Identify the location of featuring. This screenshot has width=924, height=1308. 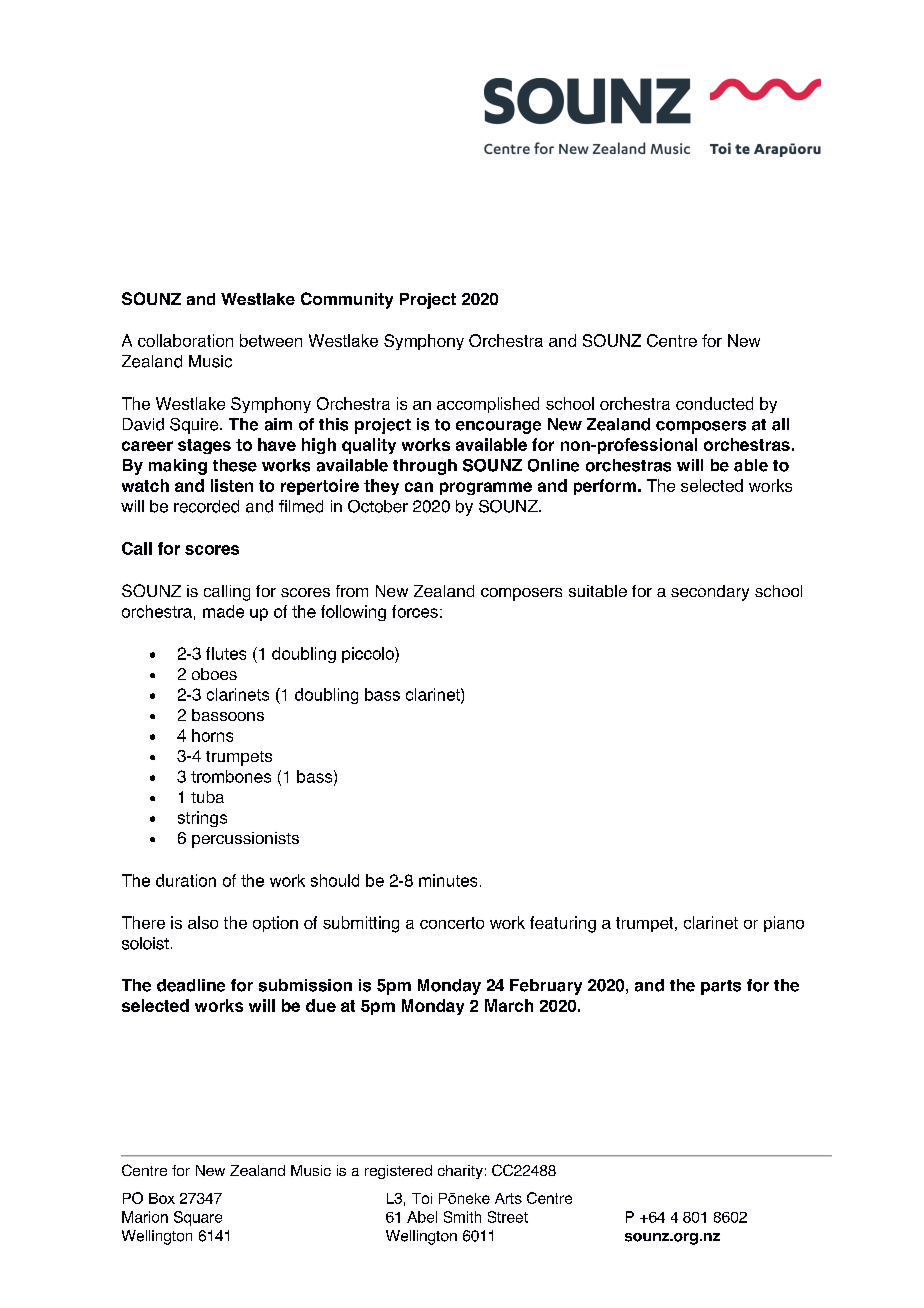
(563, 924).
